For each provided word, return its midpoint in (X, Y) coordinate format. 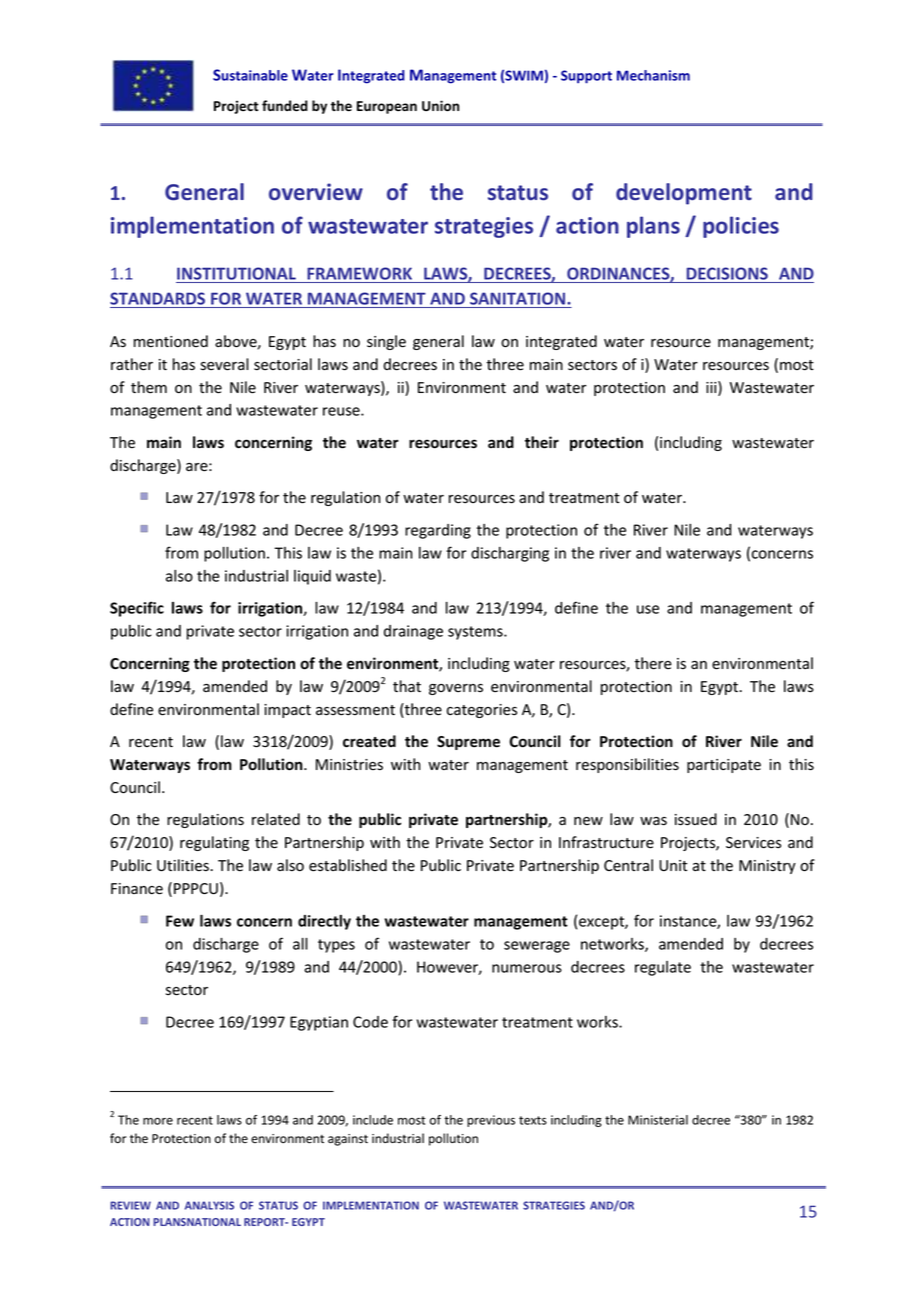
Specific (137, 609)
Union (440, 105)
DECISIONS (727, 275)
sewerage (537, 947)
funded (285, 106)
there (653, 663)
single (386, 342)
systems (476, 633)
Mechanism (653, 75)
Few (180, 921)
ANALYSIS (209, 1205)
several (224, 364)
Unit (673, 865)
